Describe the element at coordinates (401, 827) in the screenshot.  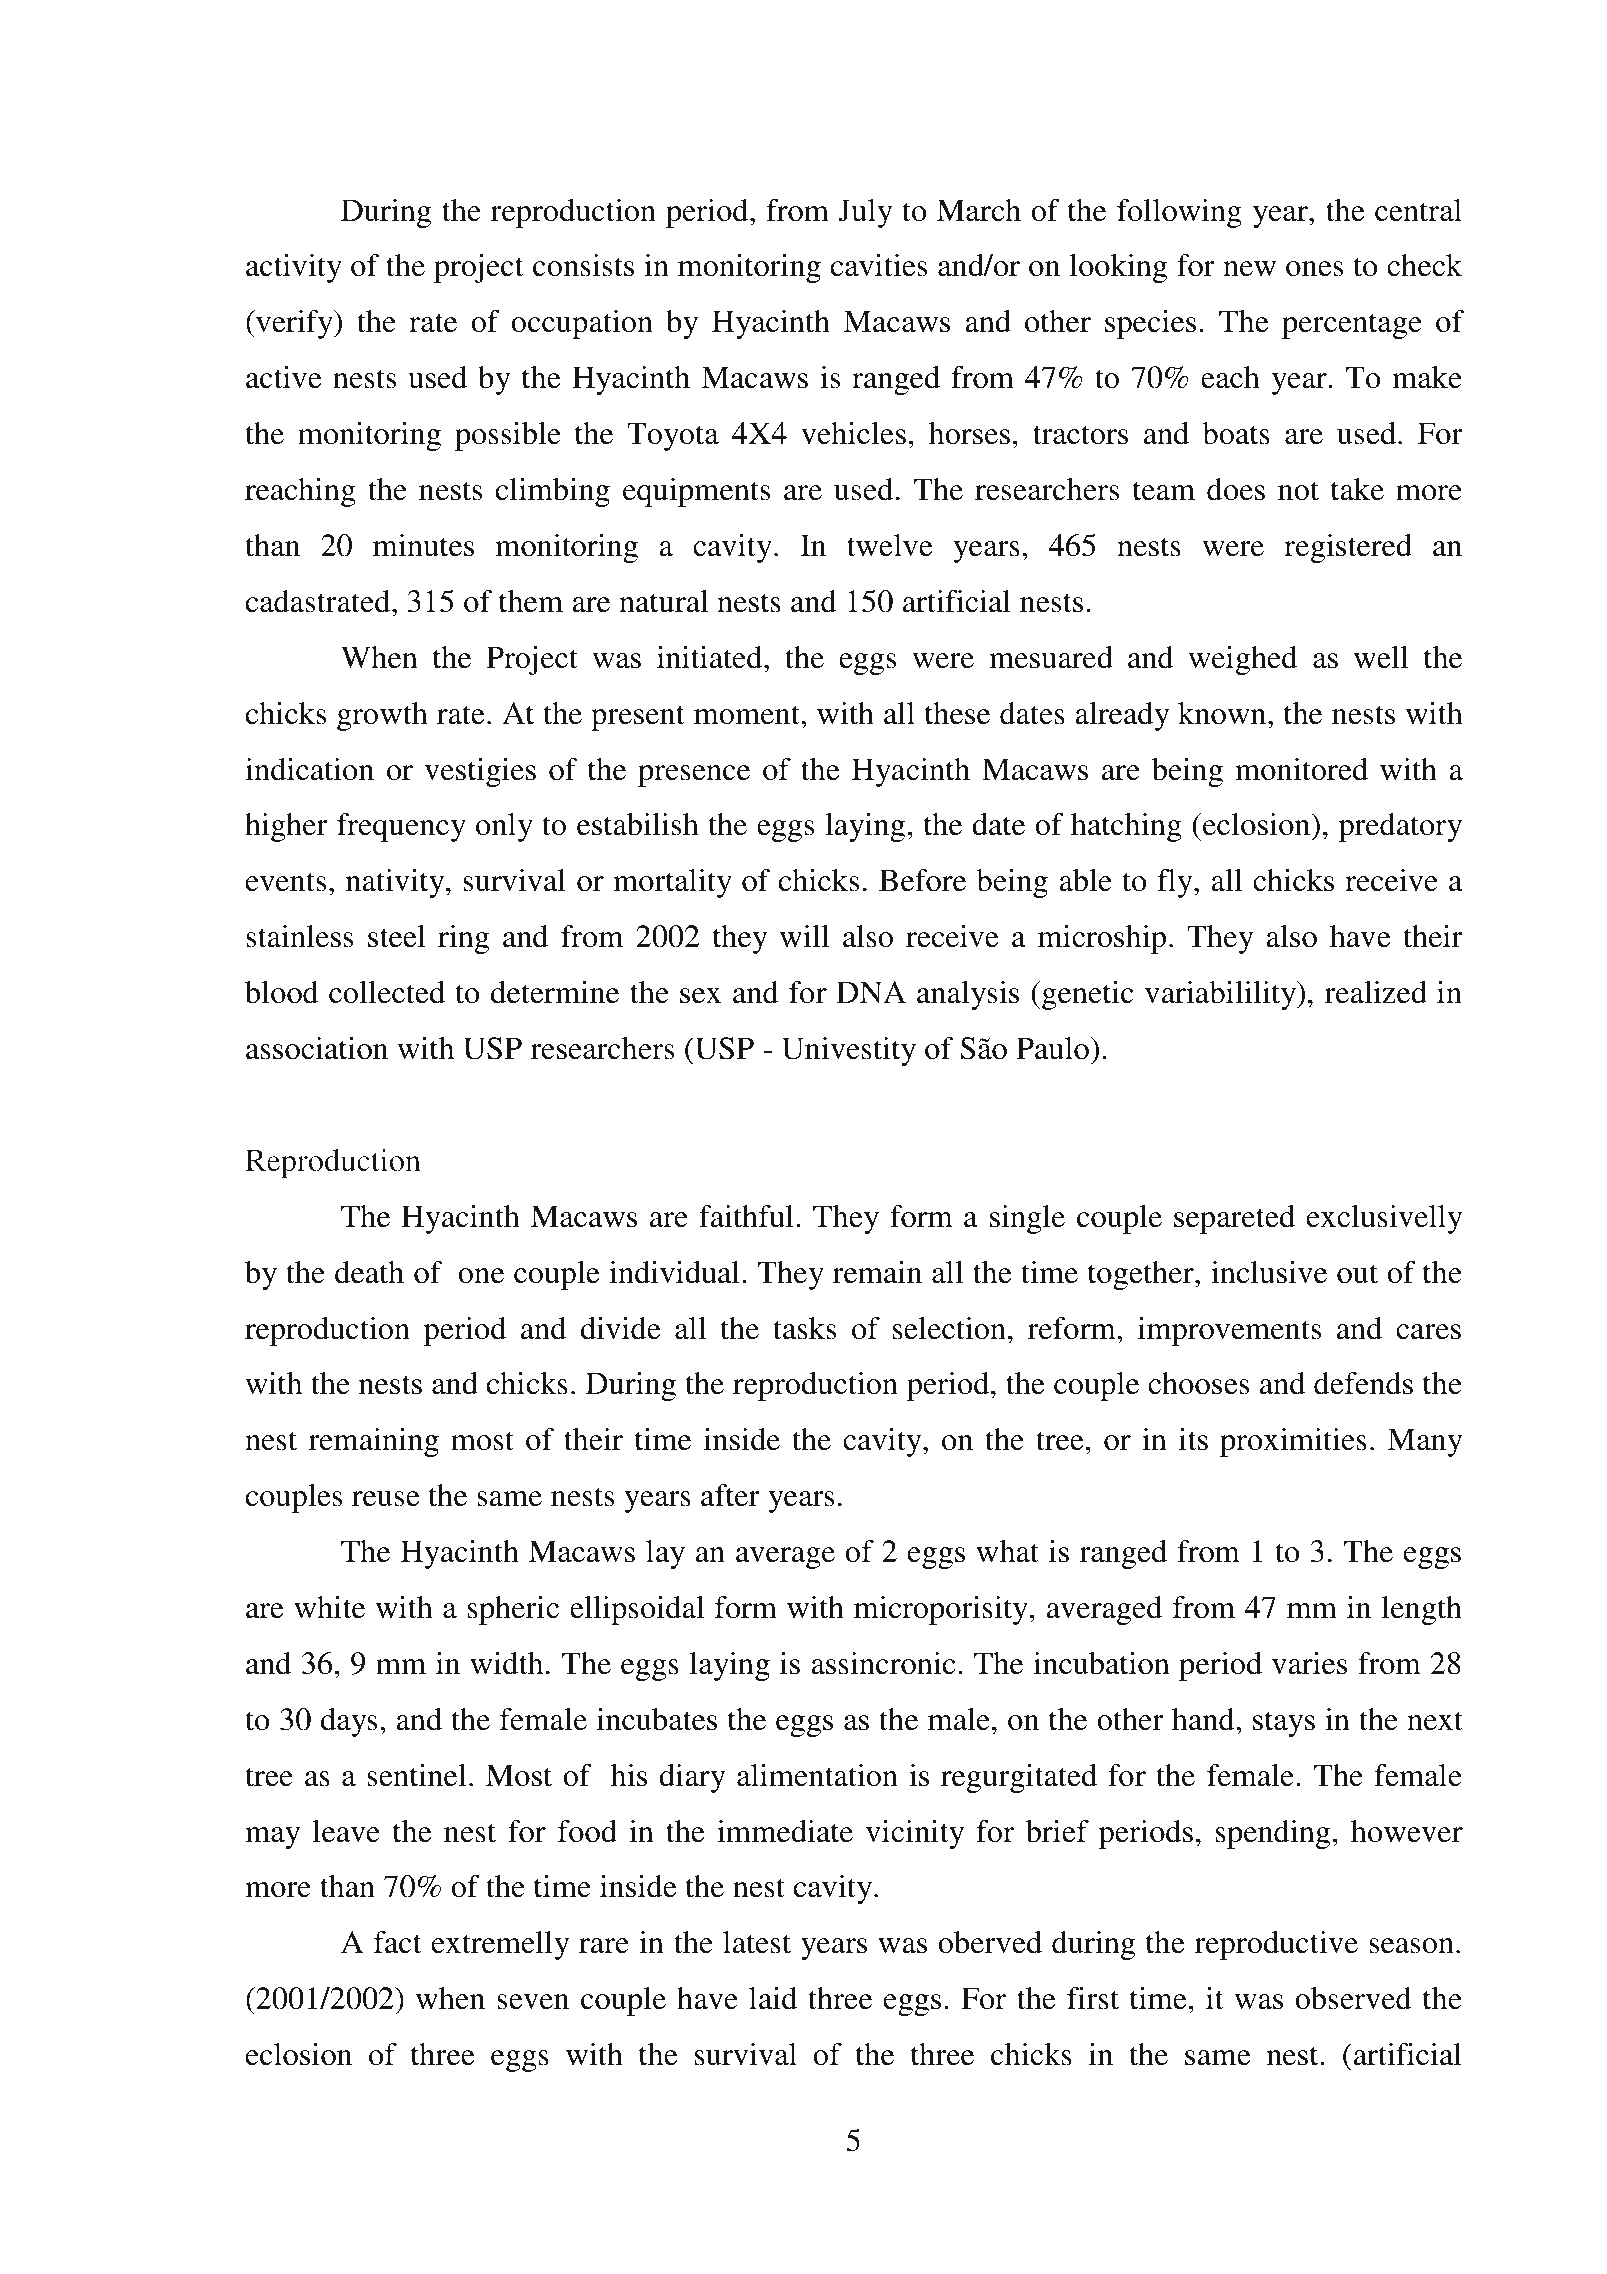
I see `frequency` at that location.
